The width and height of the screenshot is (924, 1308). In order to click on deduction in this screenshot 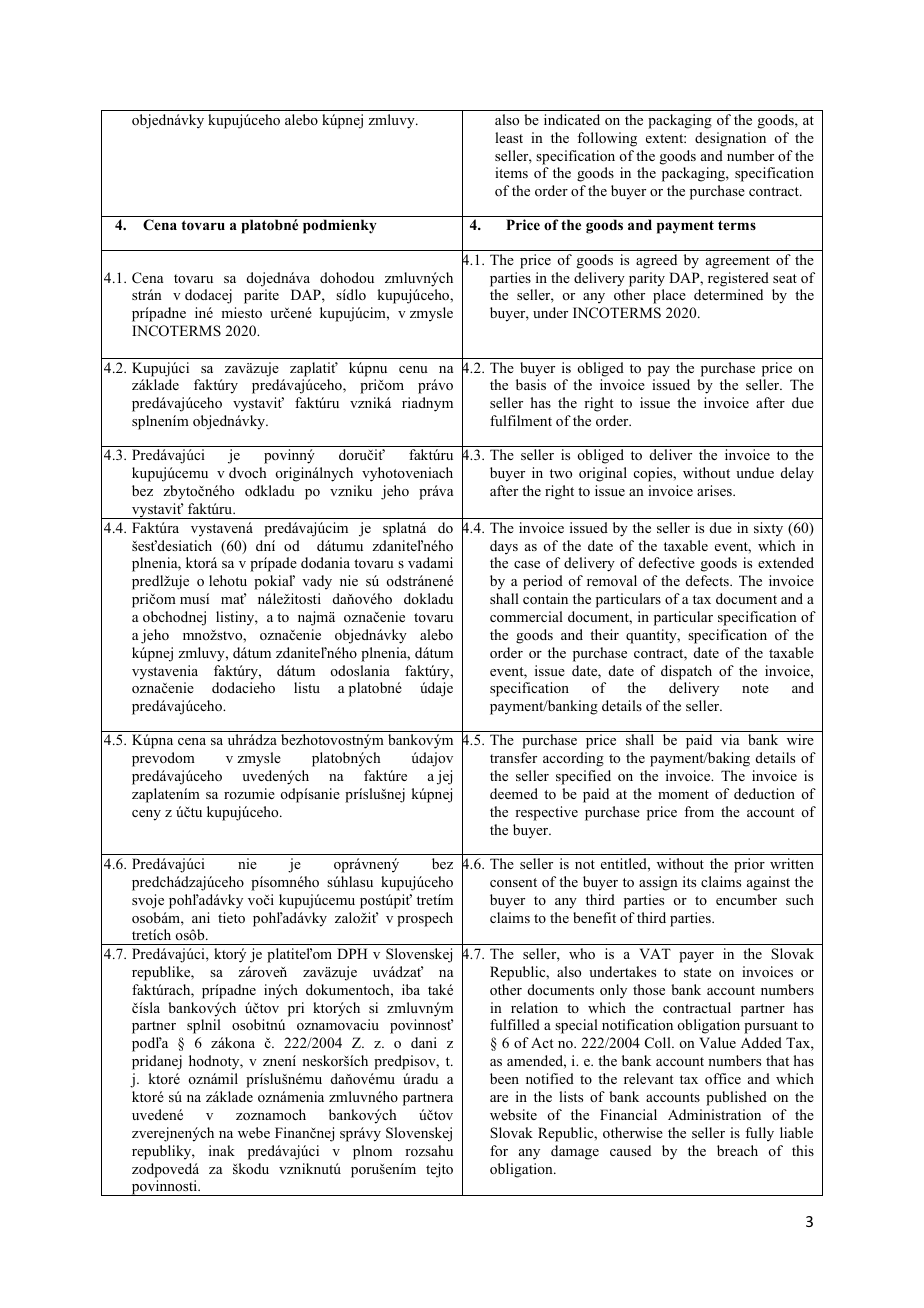, I will do `click(764, 793)`.
